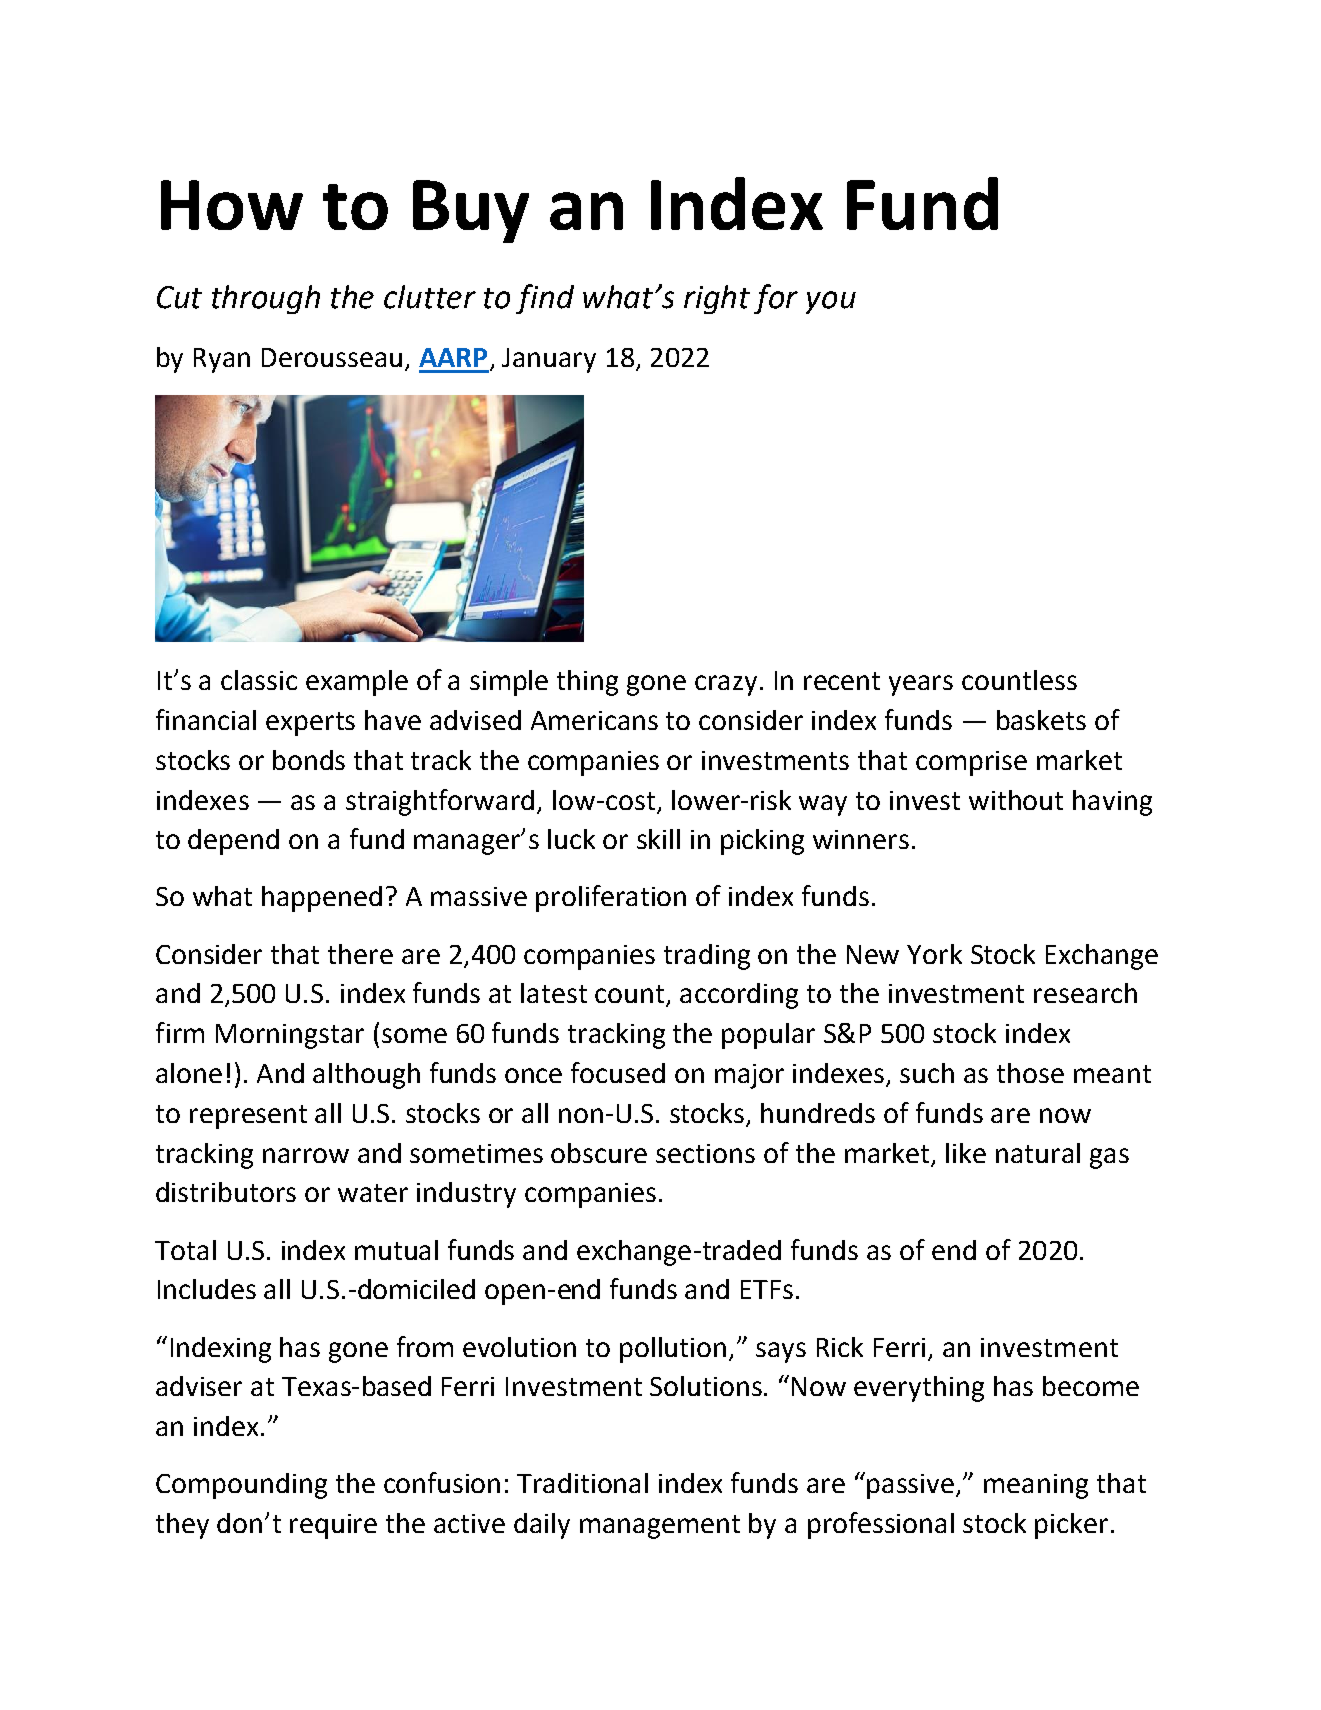  Describe the element at coordinates (921, 685) in the document. I see `years` at that location.
